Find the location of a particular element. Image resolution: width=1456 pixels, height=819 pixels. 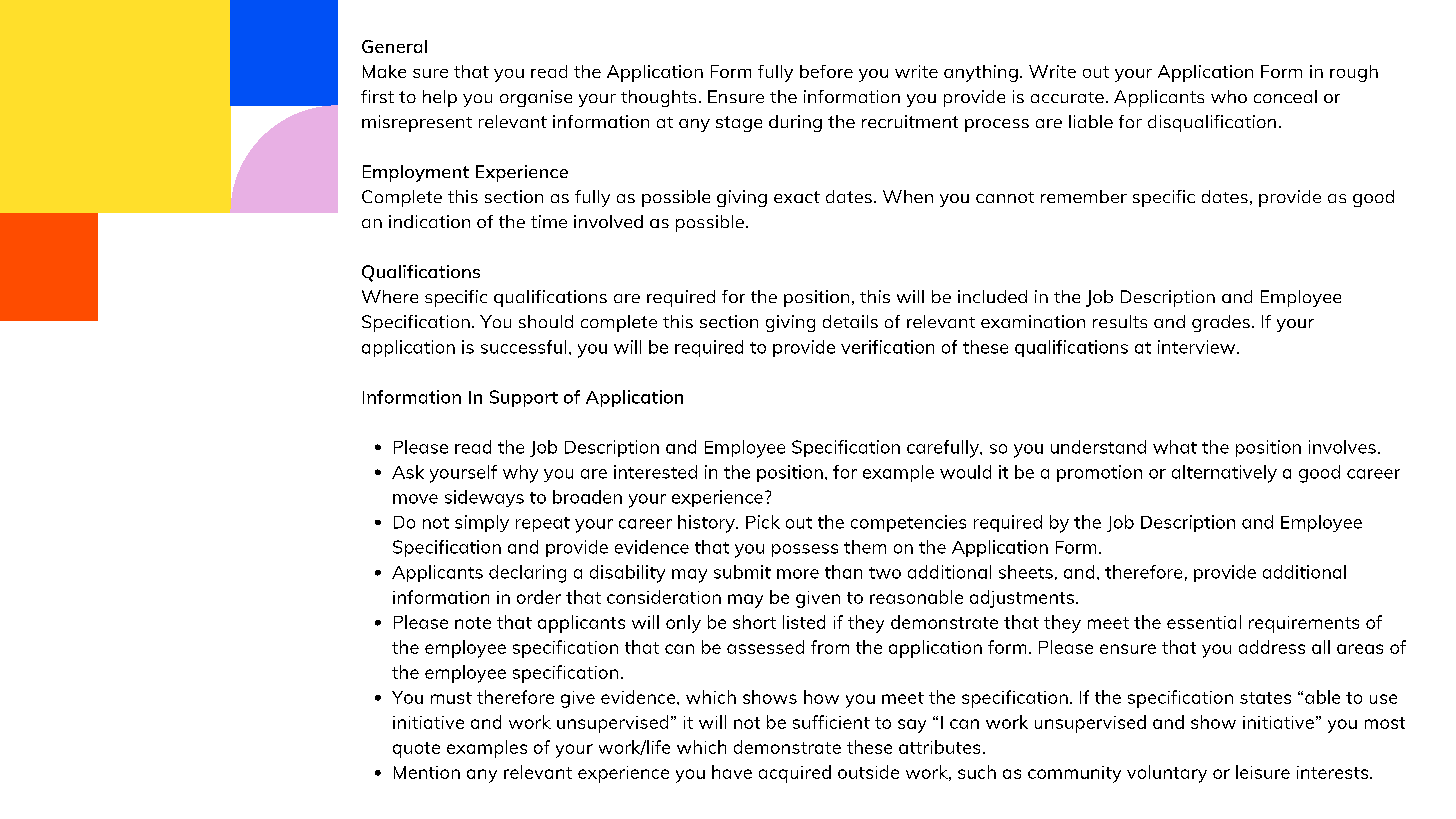

outside is located at coordinates (868, 772).
